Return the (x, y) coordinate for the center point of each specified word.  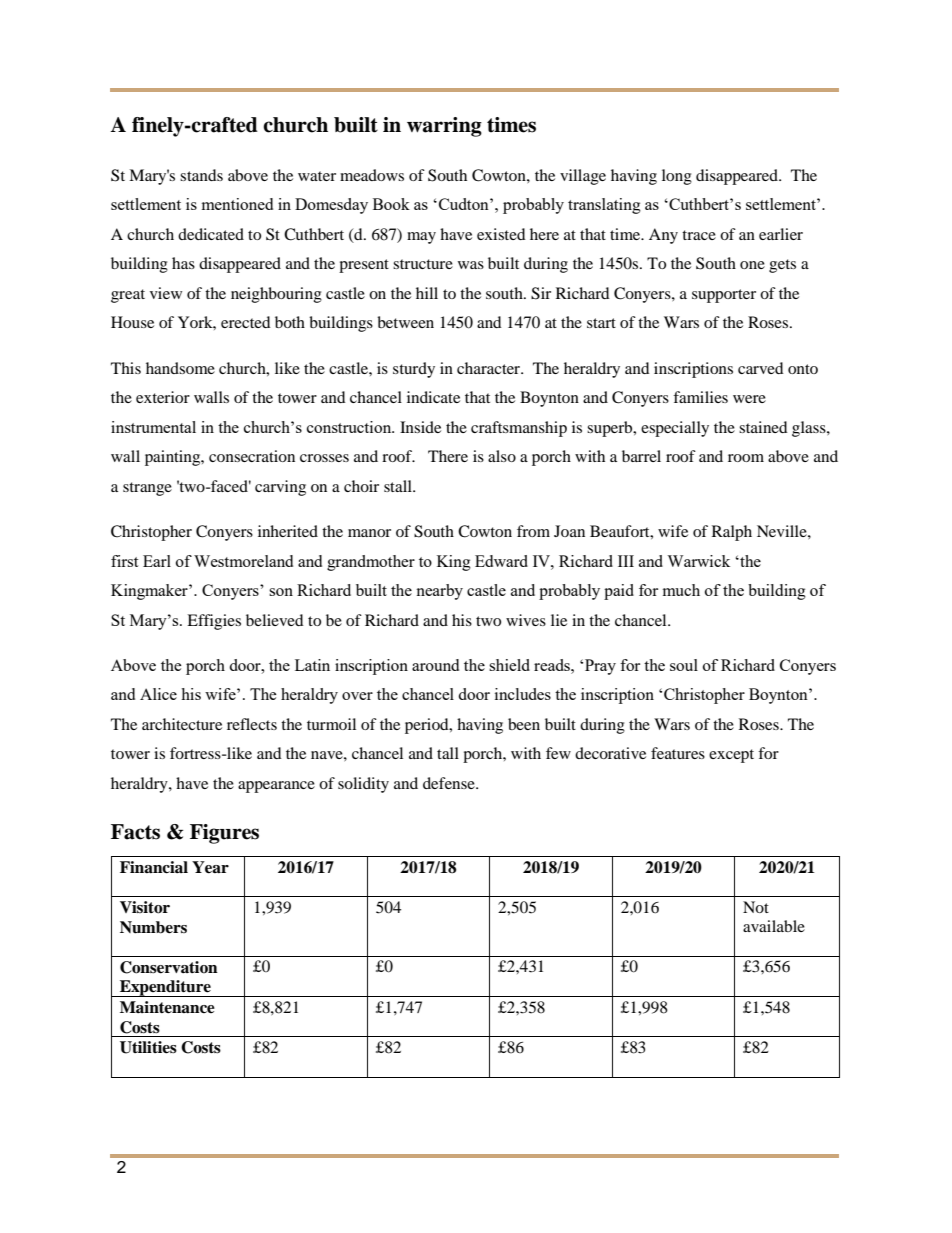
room (746, 458)
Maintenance (167, 1007)
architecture (182, 724)
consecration (252, 456)
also (502, 456)
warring (444, 127)
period (428, 726)
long (677, 177)
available (774, 926)
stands (201, 175)
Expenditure (165, 988)
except (731, 756)
